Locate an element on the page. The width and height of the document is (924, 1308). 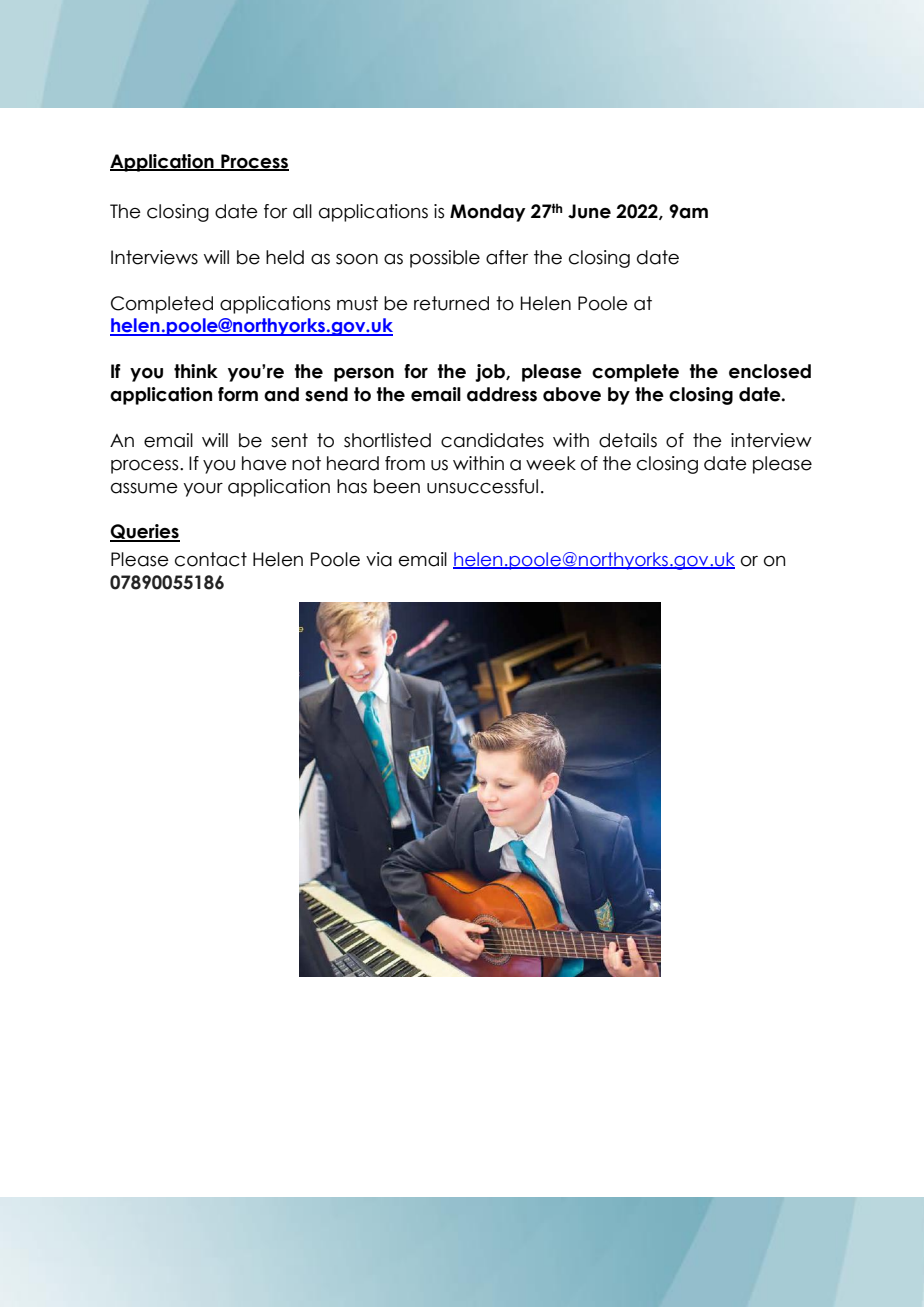
June is located at coordinates (589, 211).
